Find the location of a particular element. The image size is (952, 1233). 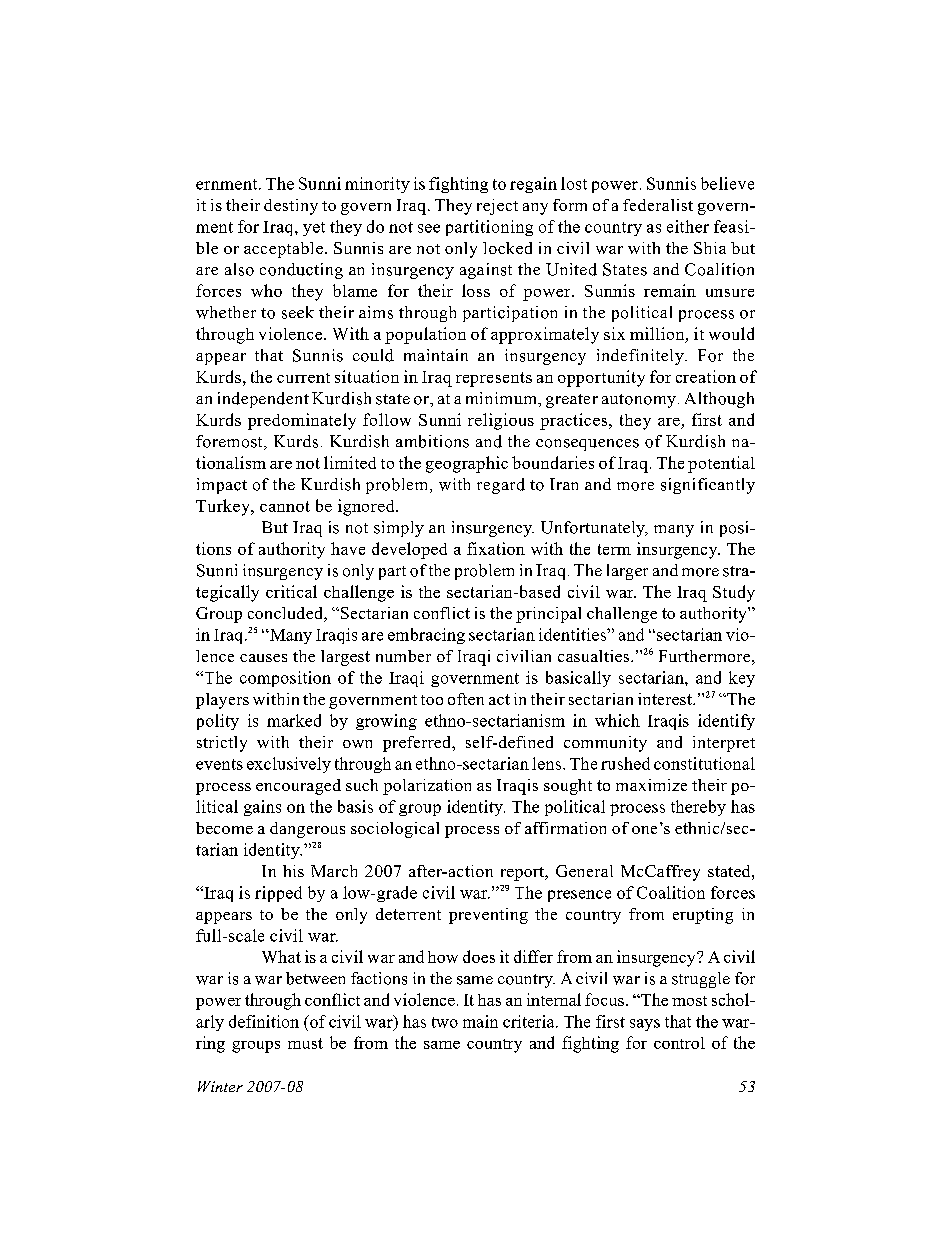

significantly is located at coordinates (708, 486).
